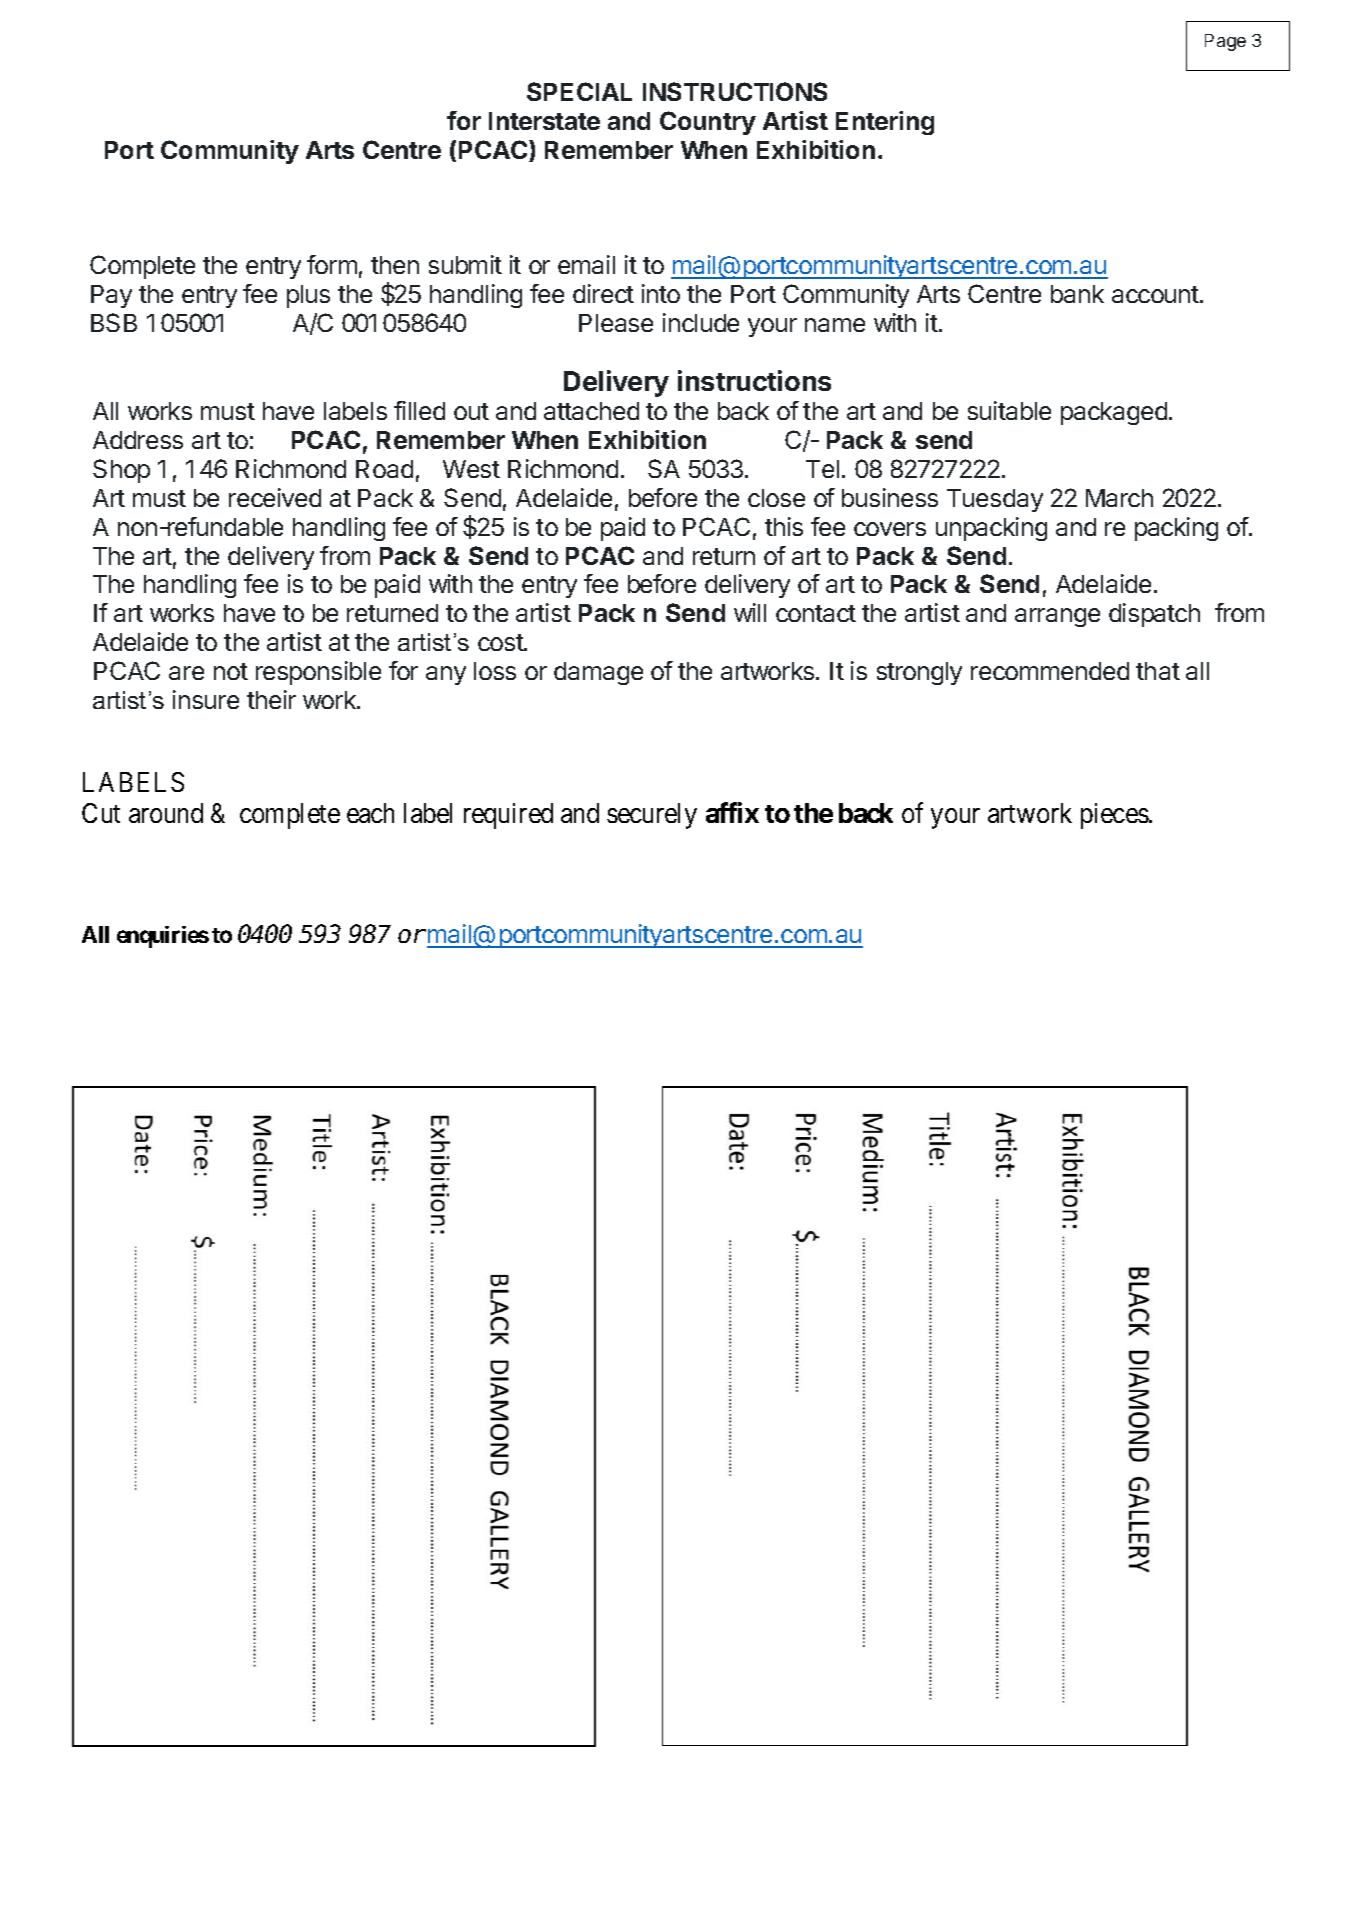  Describe the element at coordinates (579, 91) in the image. I see `SPECIAL` at that location.
